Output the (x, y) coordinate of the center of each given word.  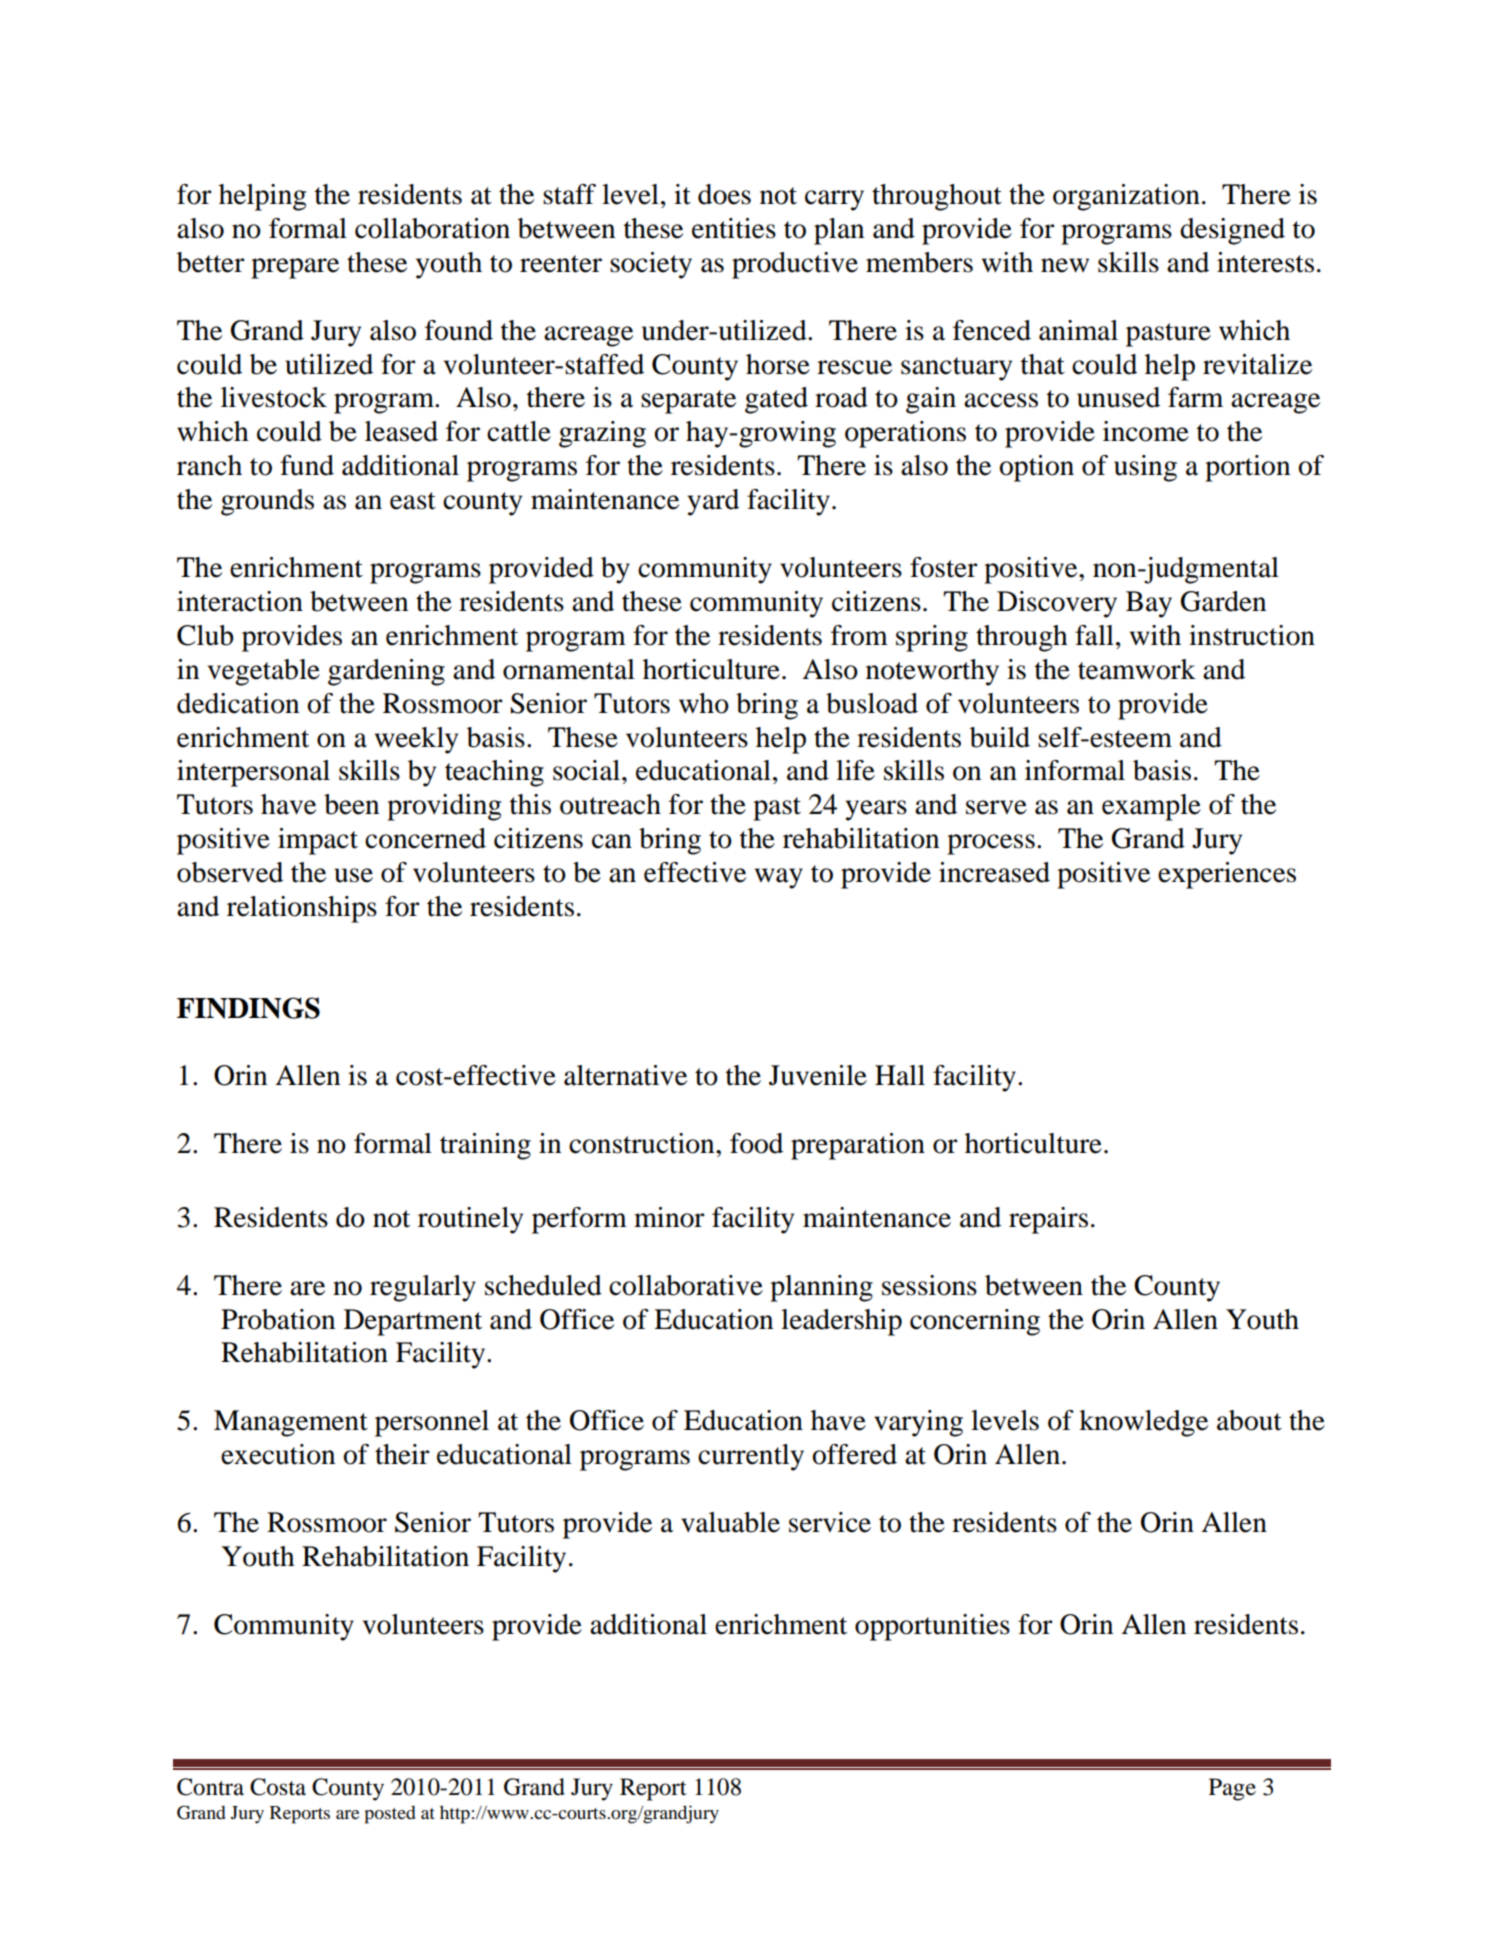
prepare (295, 268)
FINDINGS (248, 1008)
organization (1126, 197)
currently (751, 1457)
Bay (1149, 604)
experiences (1227, 875)
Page (1232, 1789)
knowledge (1143, 1423)
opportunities (932, 1627)
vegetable (264, 672)
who (704, 703)
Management (291, 1423)
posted (390, 1814)
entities (734, 228)
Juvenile (818, 1075)
